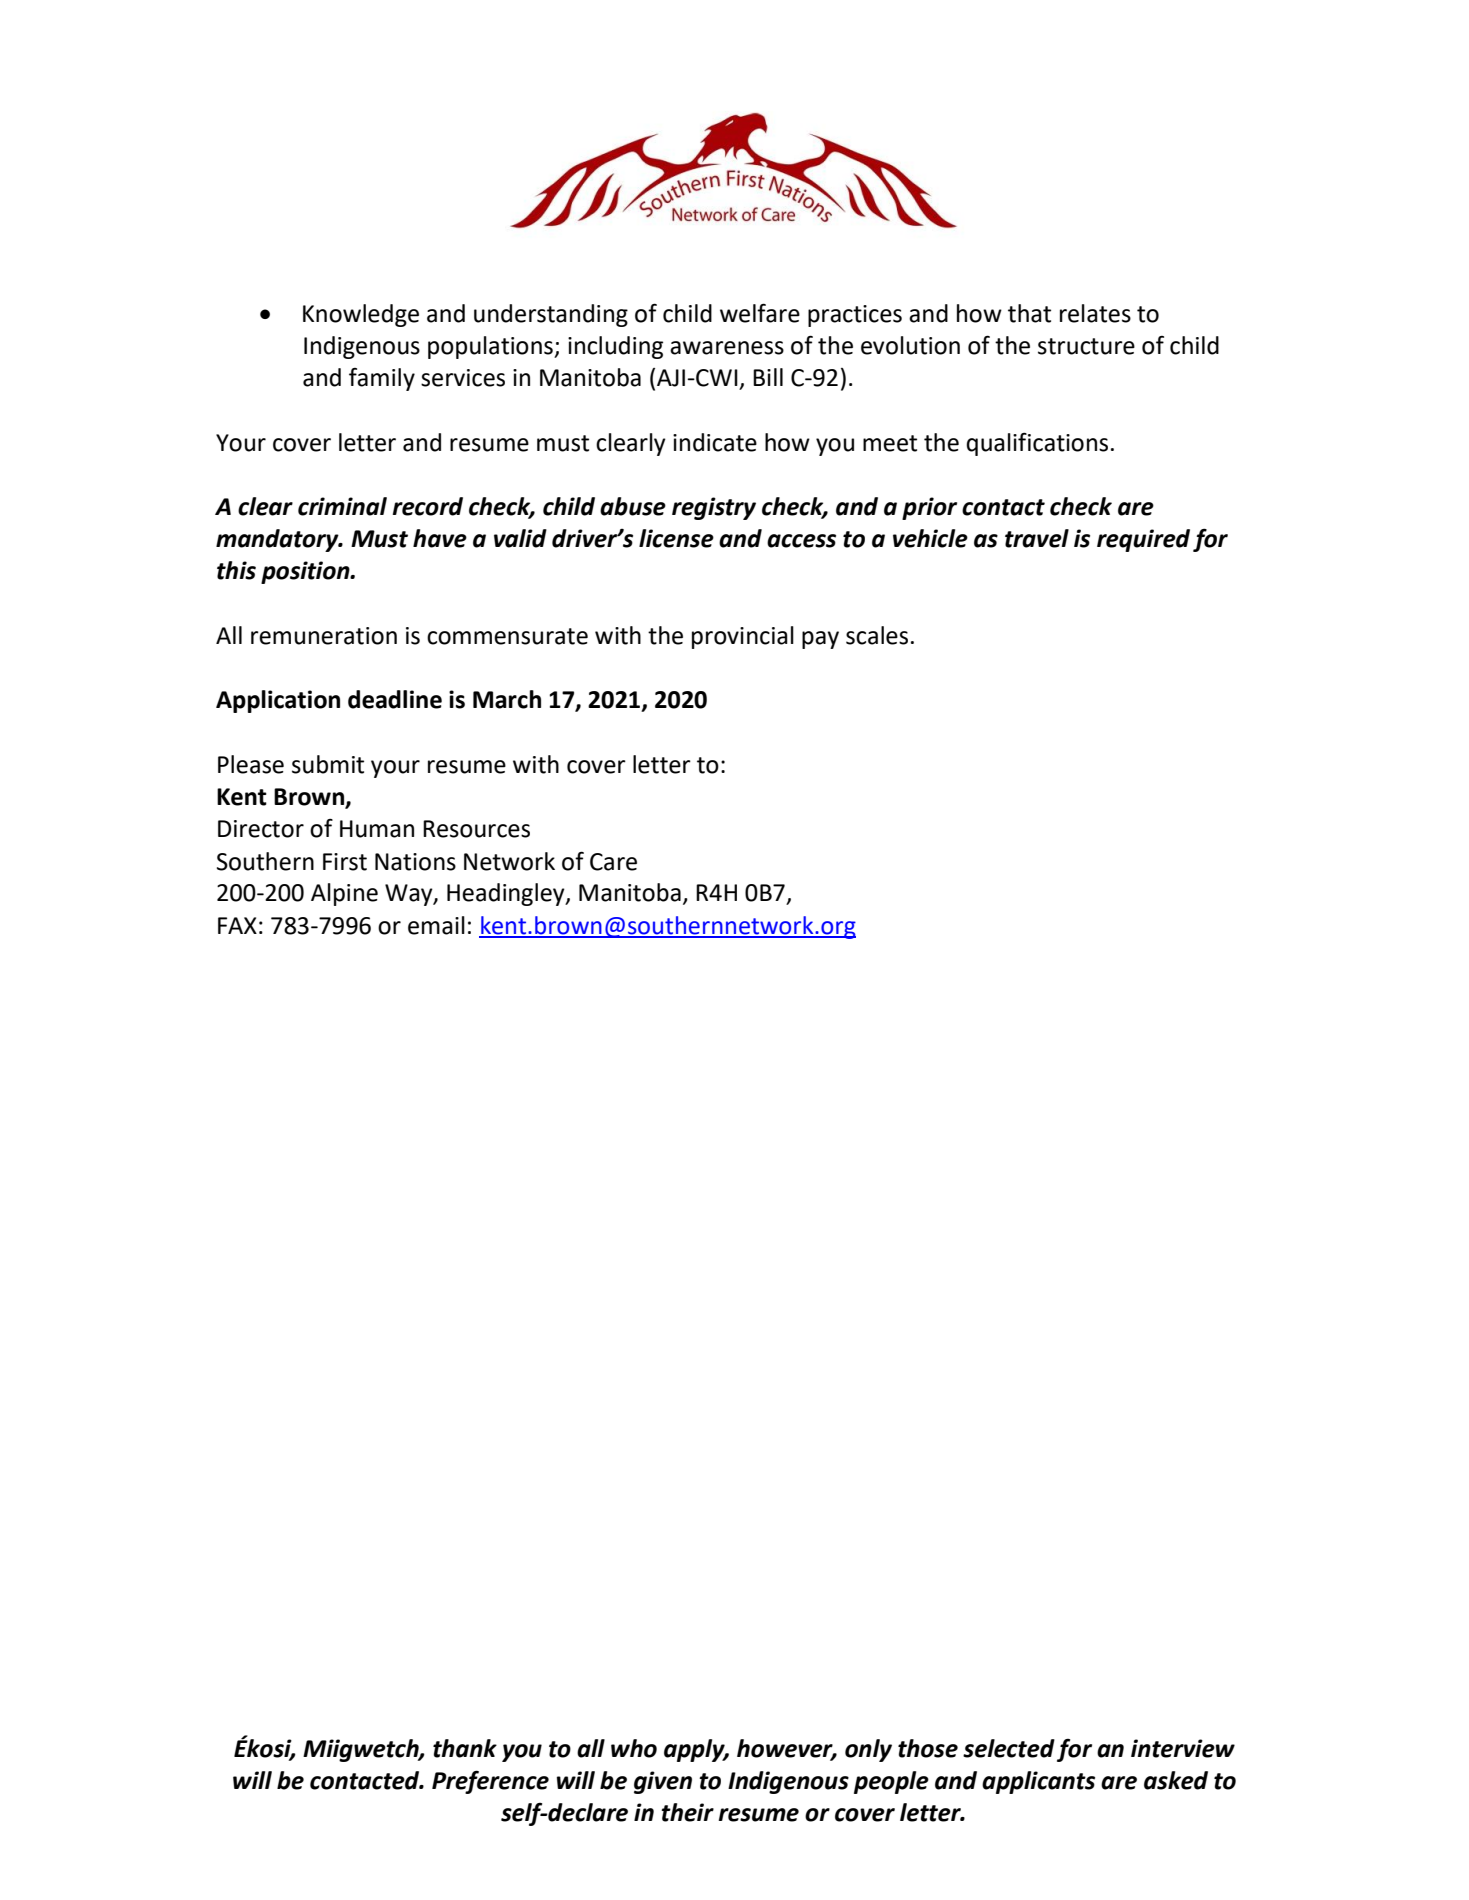  I want to click on travel, so click(1037, 538).
